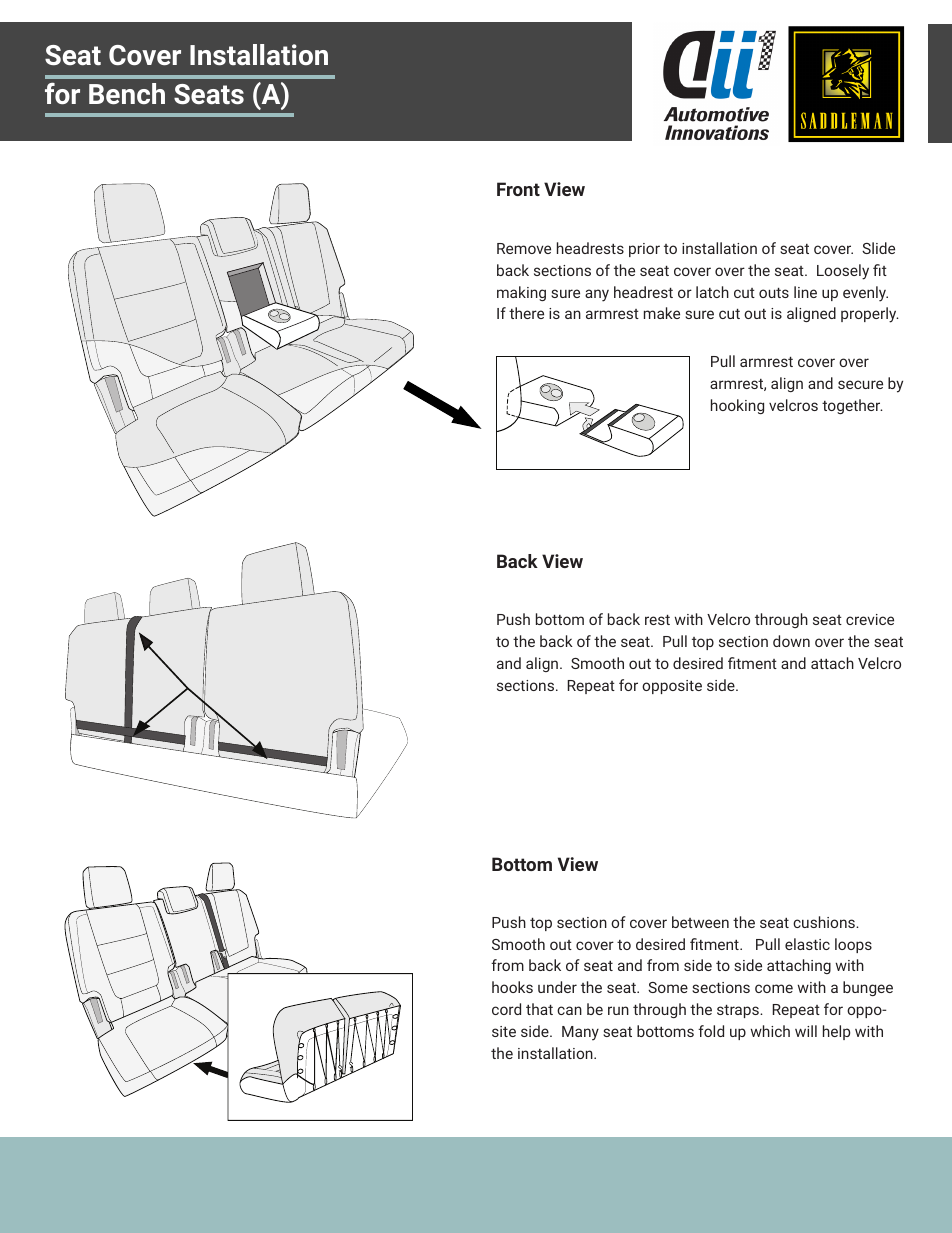 This image has height=1233, width=952. What do you see at coordinates (774, 988) in the image?
I see `come` at bounding box center [774, 988].
